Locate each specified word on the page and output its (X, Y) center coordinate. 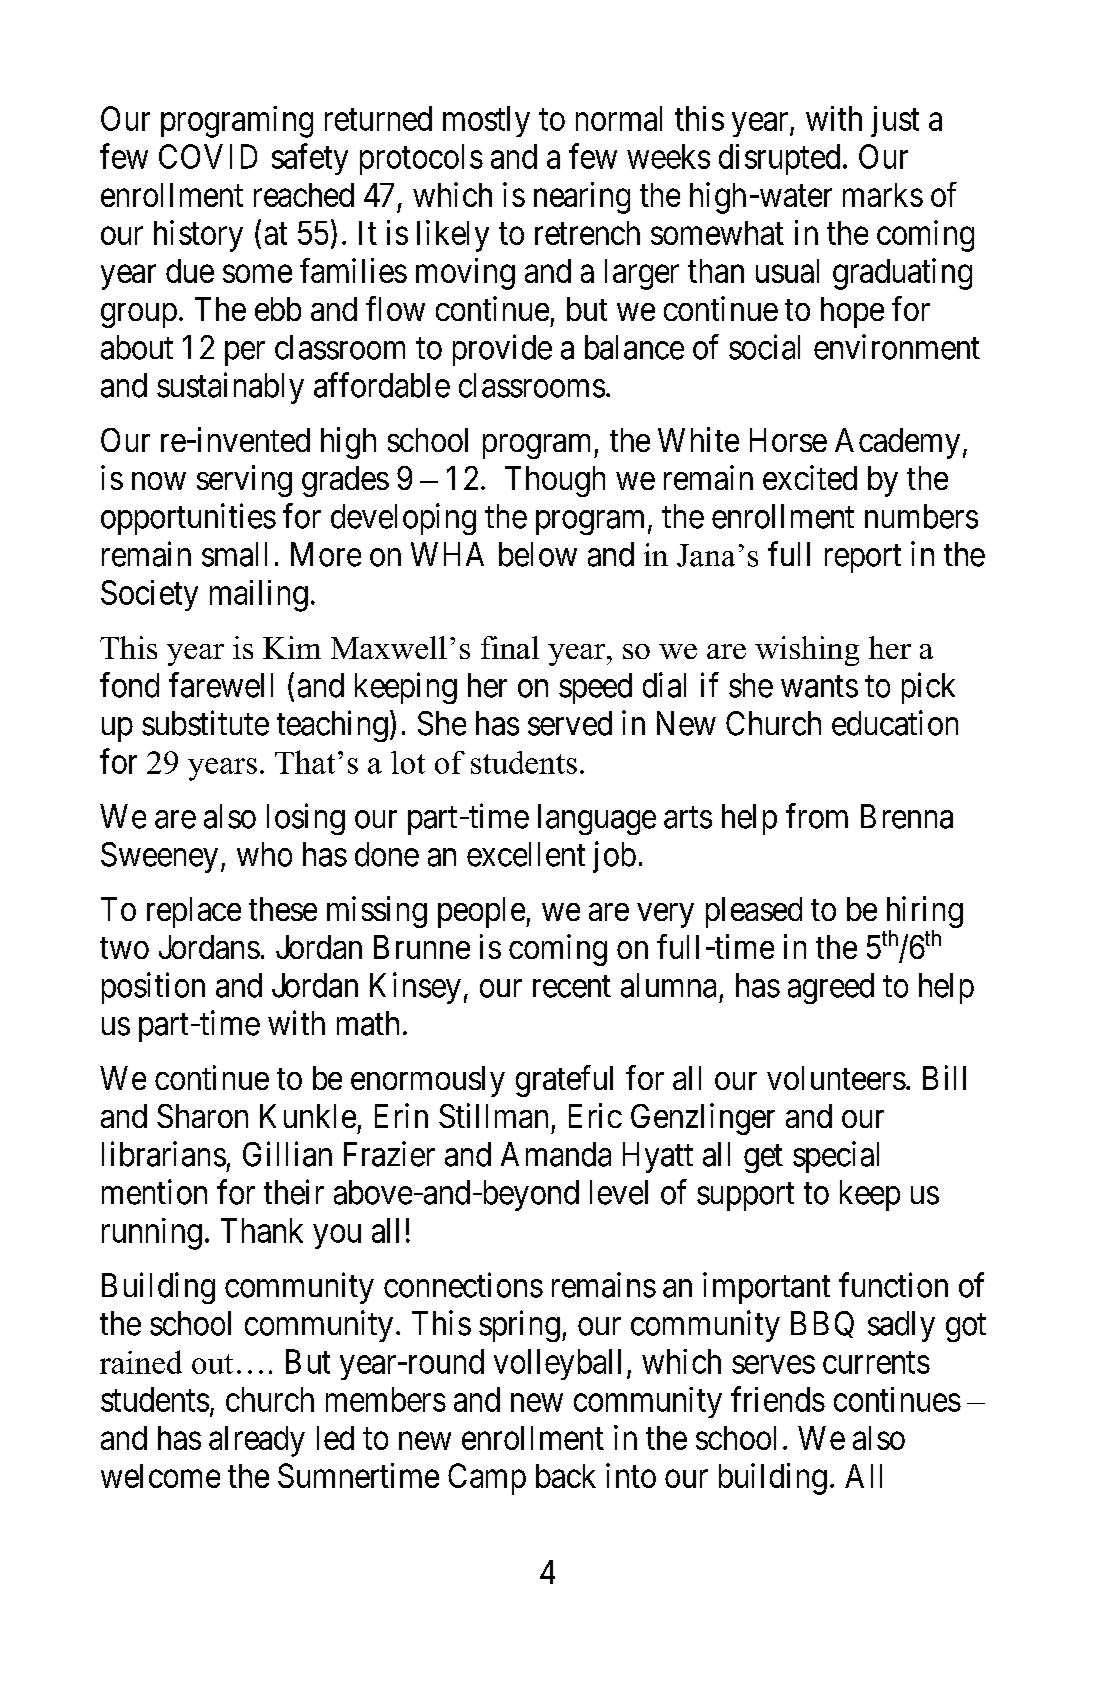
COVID (208, 156)
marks (883, 195)
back (566, 1476)
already (257, 1441)
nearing (582, 198)
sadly (901, 1326)
